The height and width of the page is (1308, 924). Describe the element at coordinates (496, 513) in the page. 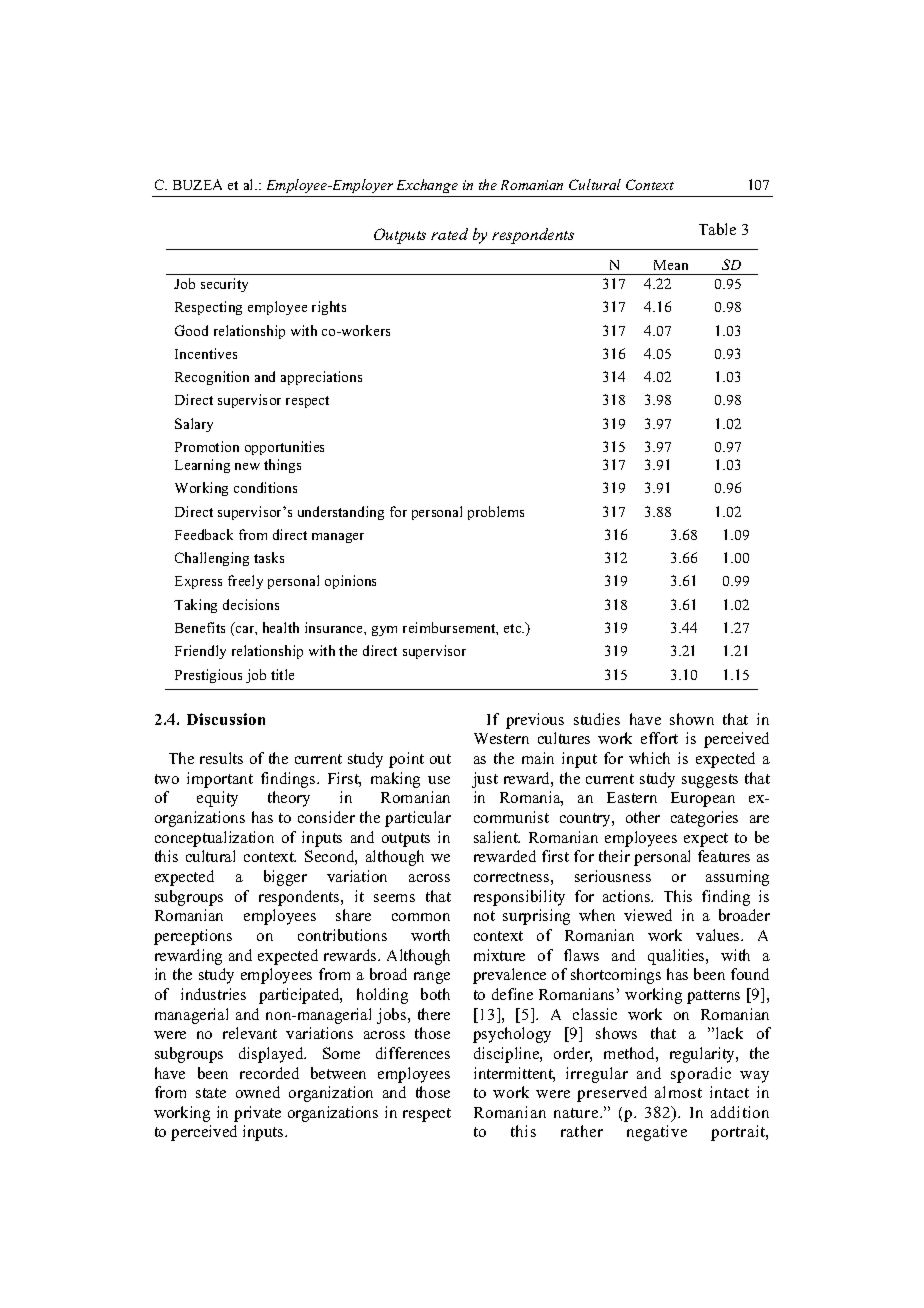

I see `problems` at that location.
